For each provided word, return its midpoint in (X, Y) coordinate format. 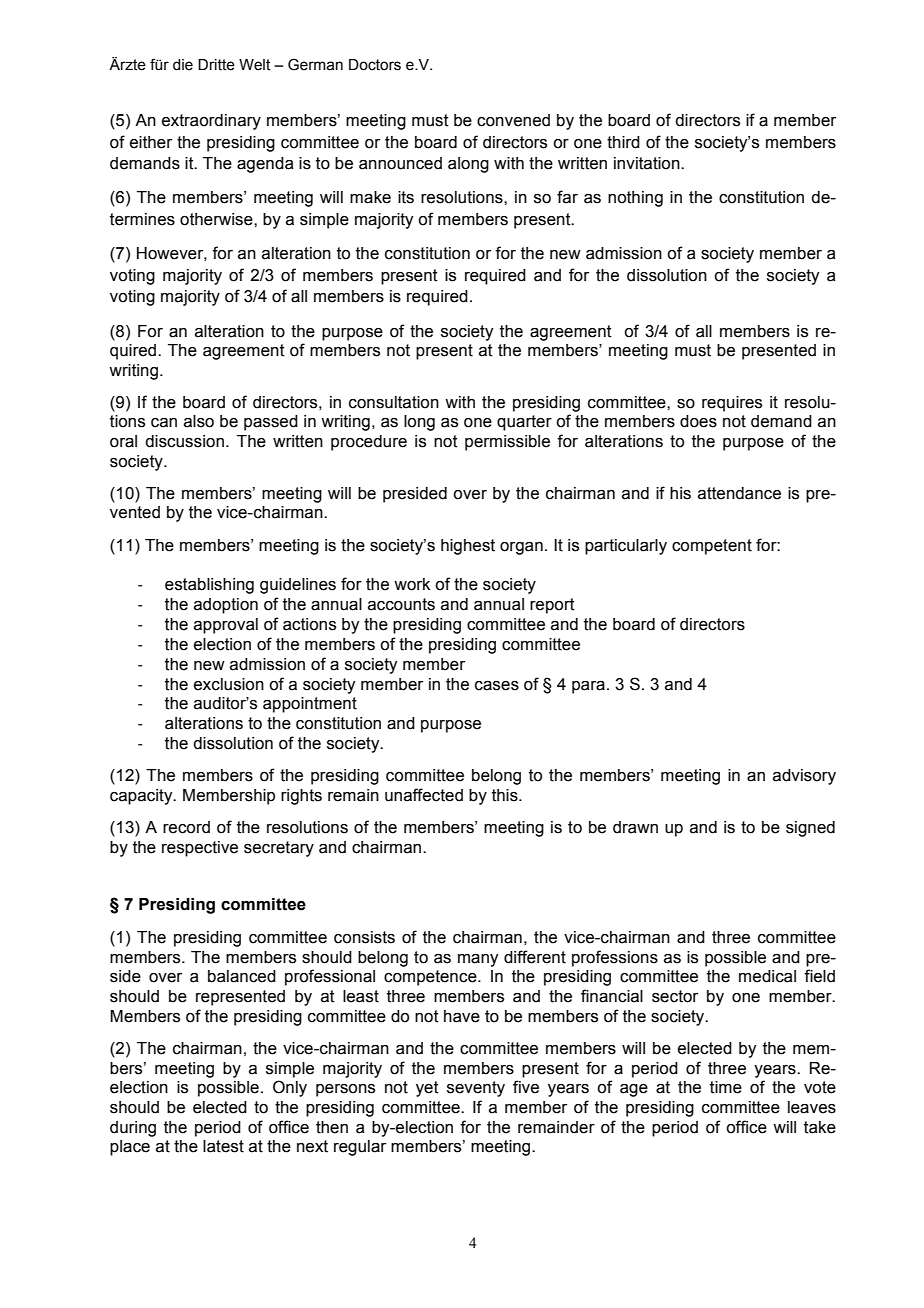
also (199, 421)
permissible (507, 443)
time (726, 1087)
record (186, 827)
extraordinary (211, 122)
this (506, 795)
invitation (648, 163)
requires (732, 404)
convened (513, 120)
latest (223, 1146)
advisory (804, 777)
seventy (476, 1089)
